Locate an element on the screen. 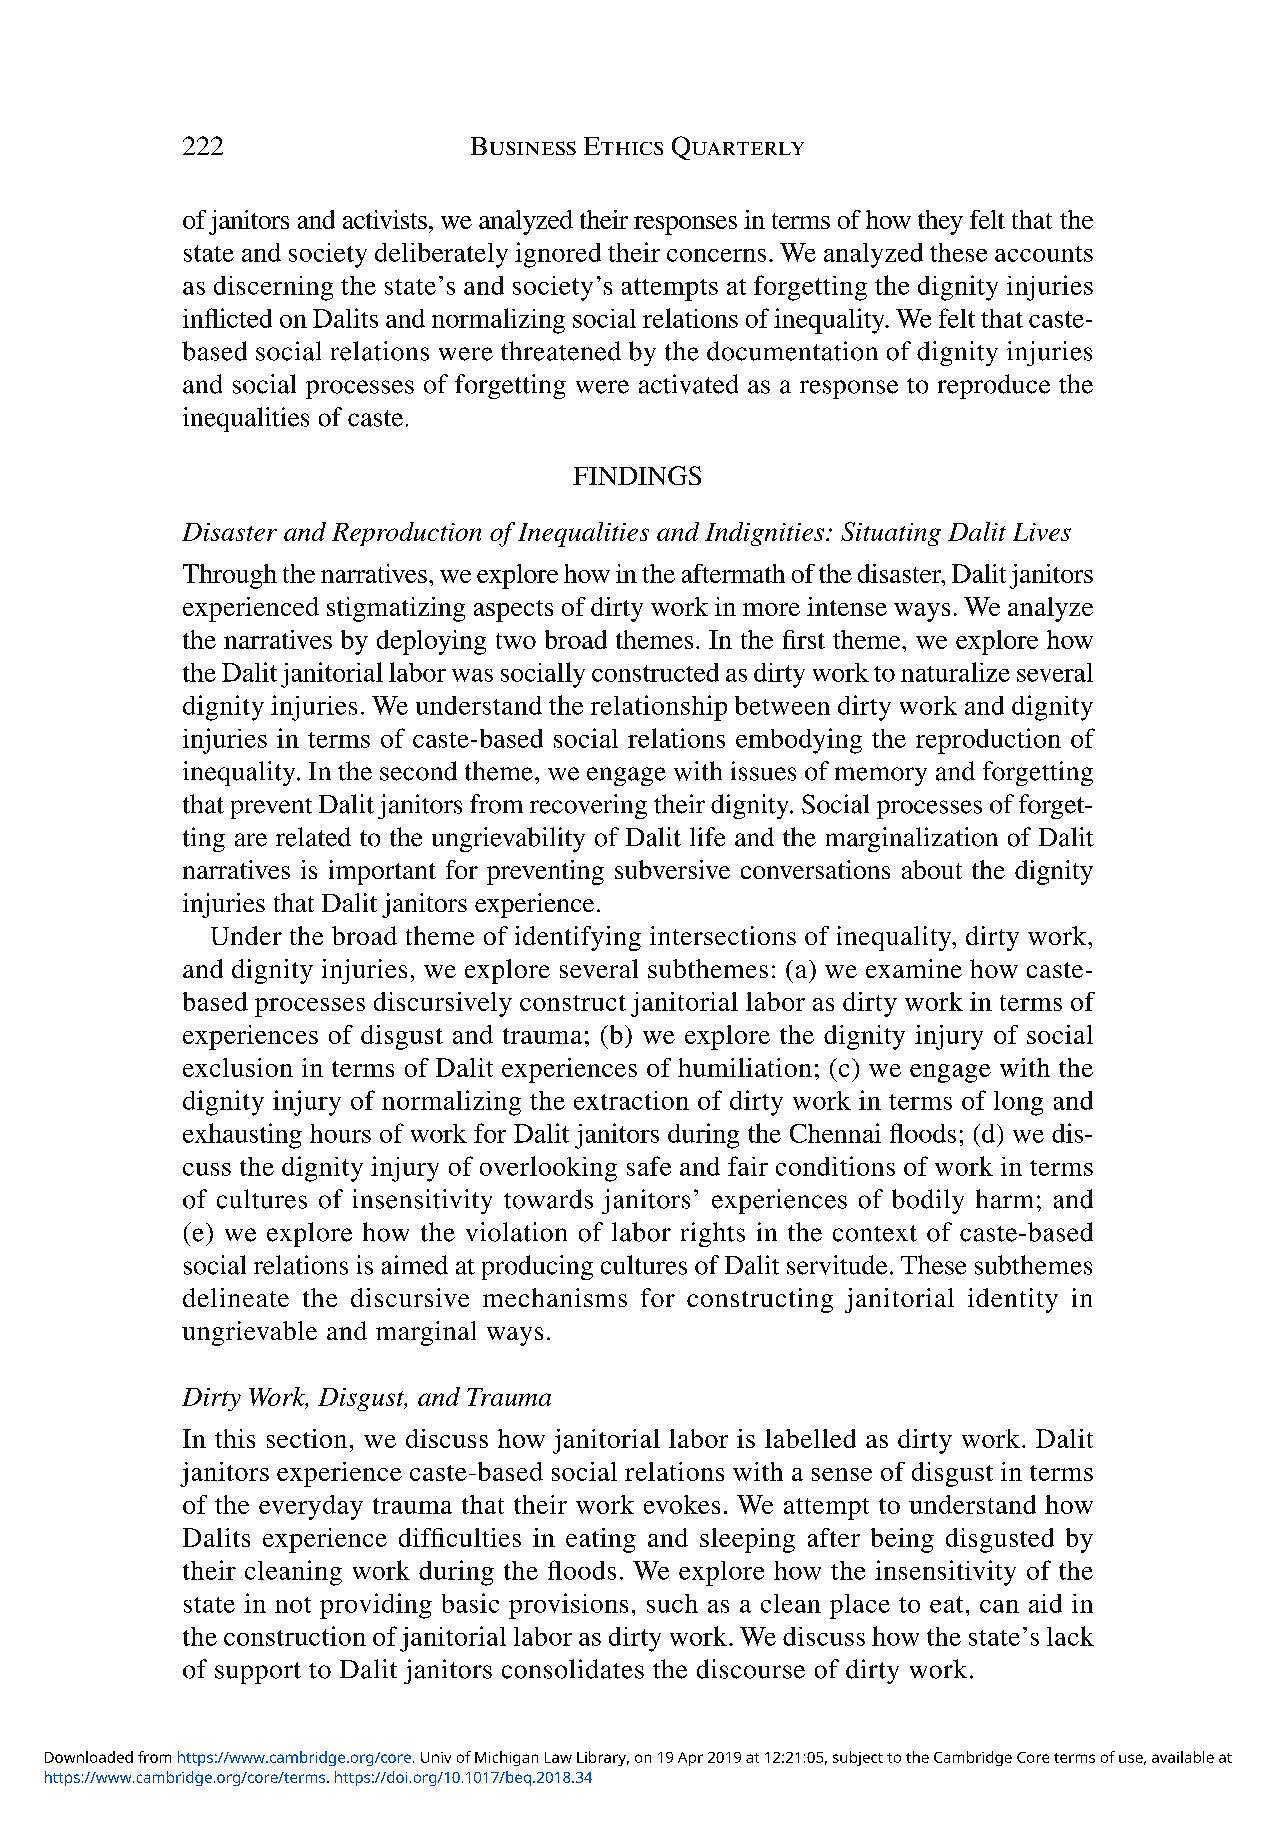 This screenshot has height=1823, width=1276. discerning is located at coordinates (273, 288).
